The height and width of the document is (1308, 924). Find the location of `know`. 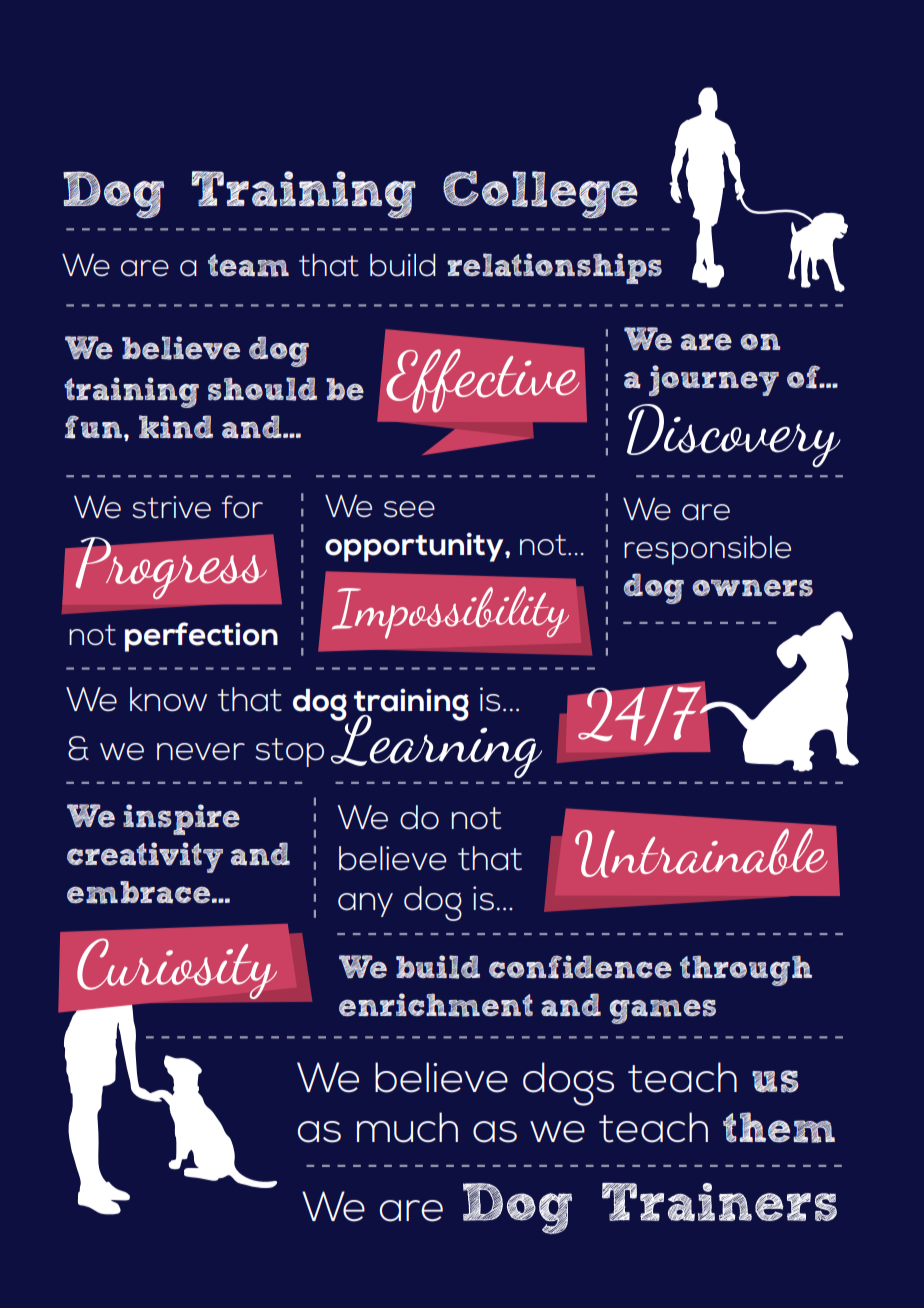

know is located at coordinates (168, 699).
